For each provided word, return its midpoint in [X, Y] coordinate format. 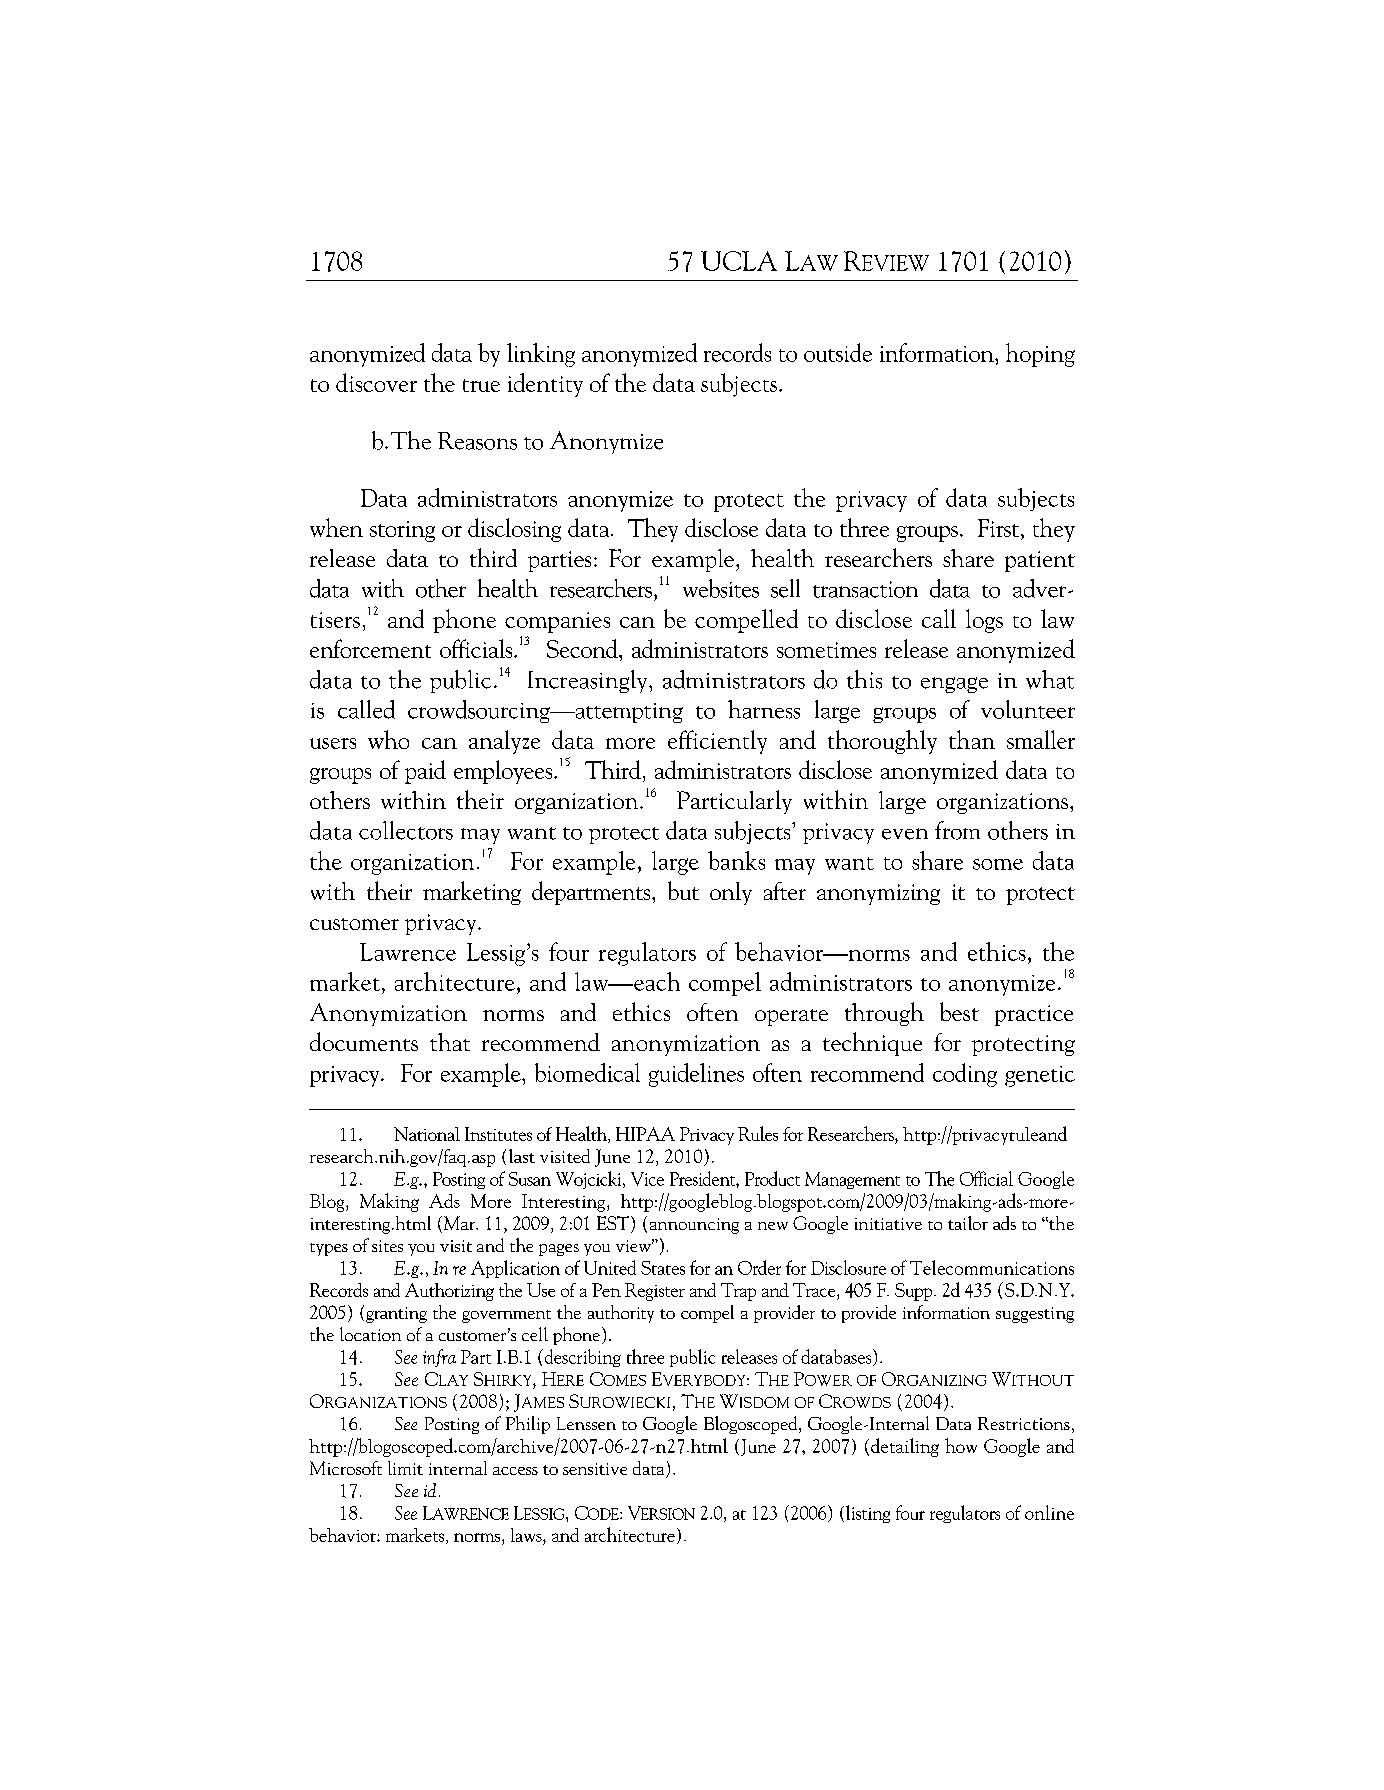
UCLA [739, 261]
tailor [968, 1223]
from [957, 830]
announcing [694, 1226]
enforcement [370, 648]
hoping [1040, 355]
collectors [406, 830]
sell [785, 588]
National [427, 1134]
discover [376, 382]
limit [405, 1468]
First [1000, 529]
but [683, 890]
